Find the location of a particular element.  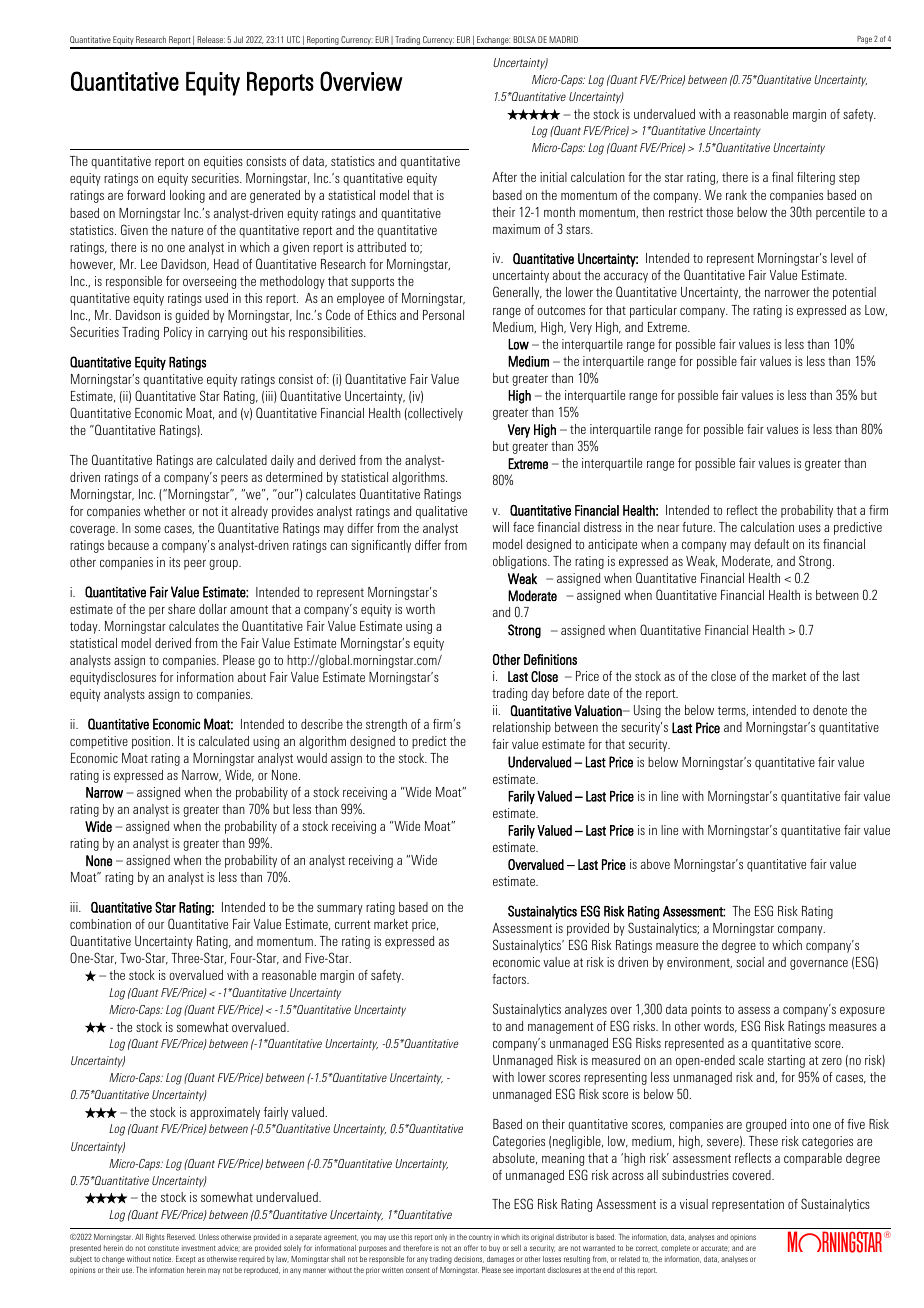

worth is located at coordinates (420, 609).
